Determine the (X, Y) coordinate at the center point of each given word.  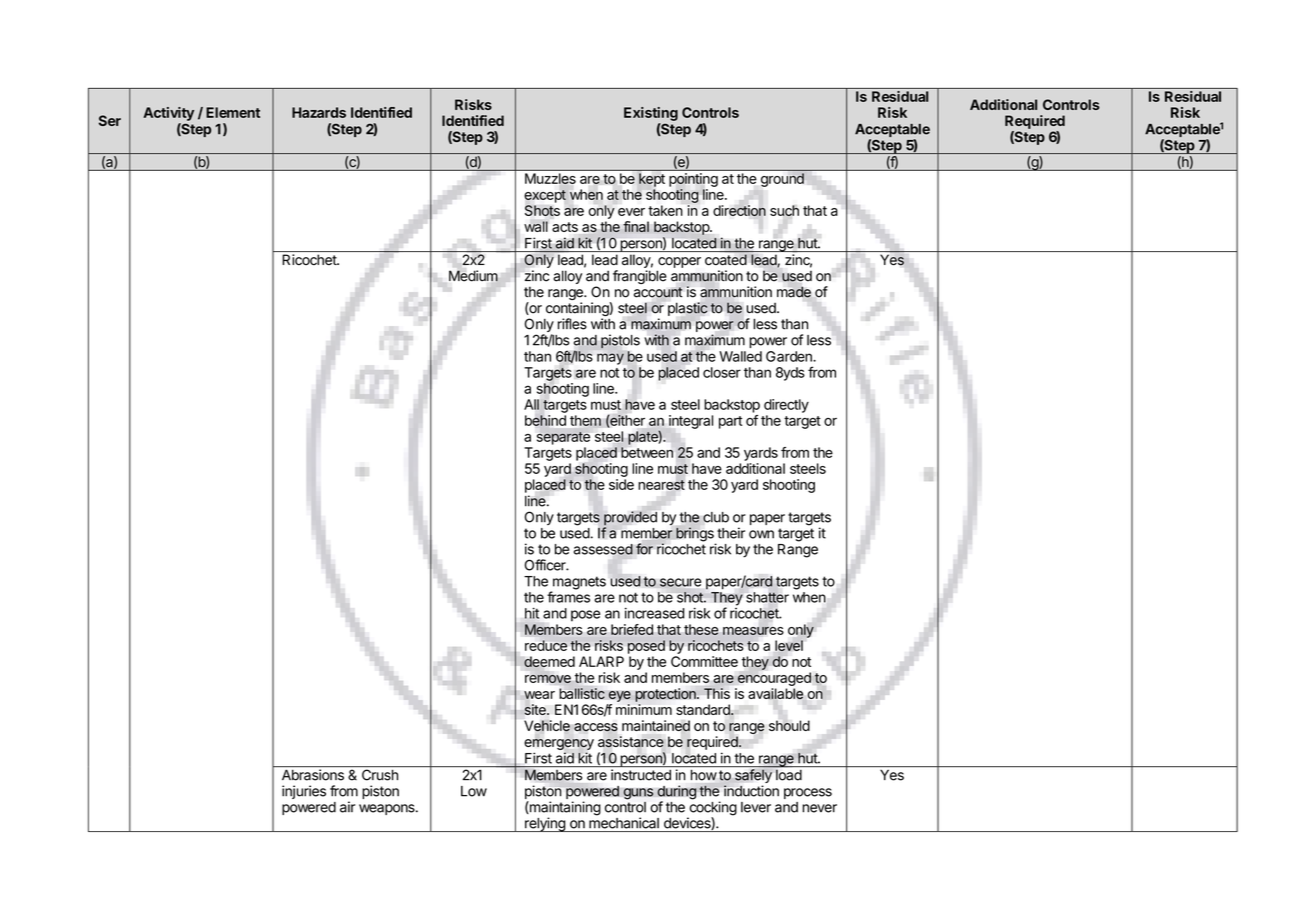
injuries (304, 792)
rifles (572, 324)
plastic (688, 309)
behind (545, 420)
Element (233, 112)
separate (563, 438)
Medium (474, 277)
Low (474, 791)
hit (532, 613)
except (545, 196)
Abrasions (313, 775)
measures (753, 630)
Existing (651, 114)
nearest (661, 484)
